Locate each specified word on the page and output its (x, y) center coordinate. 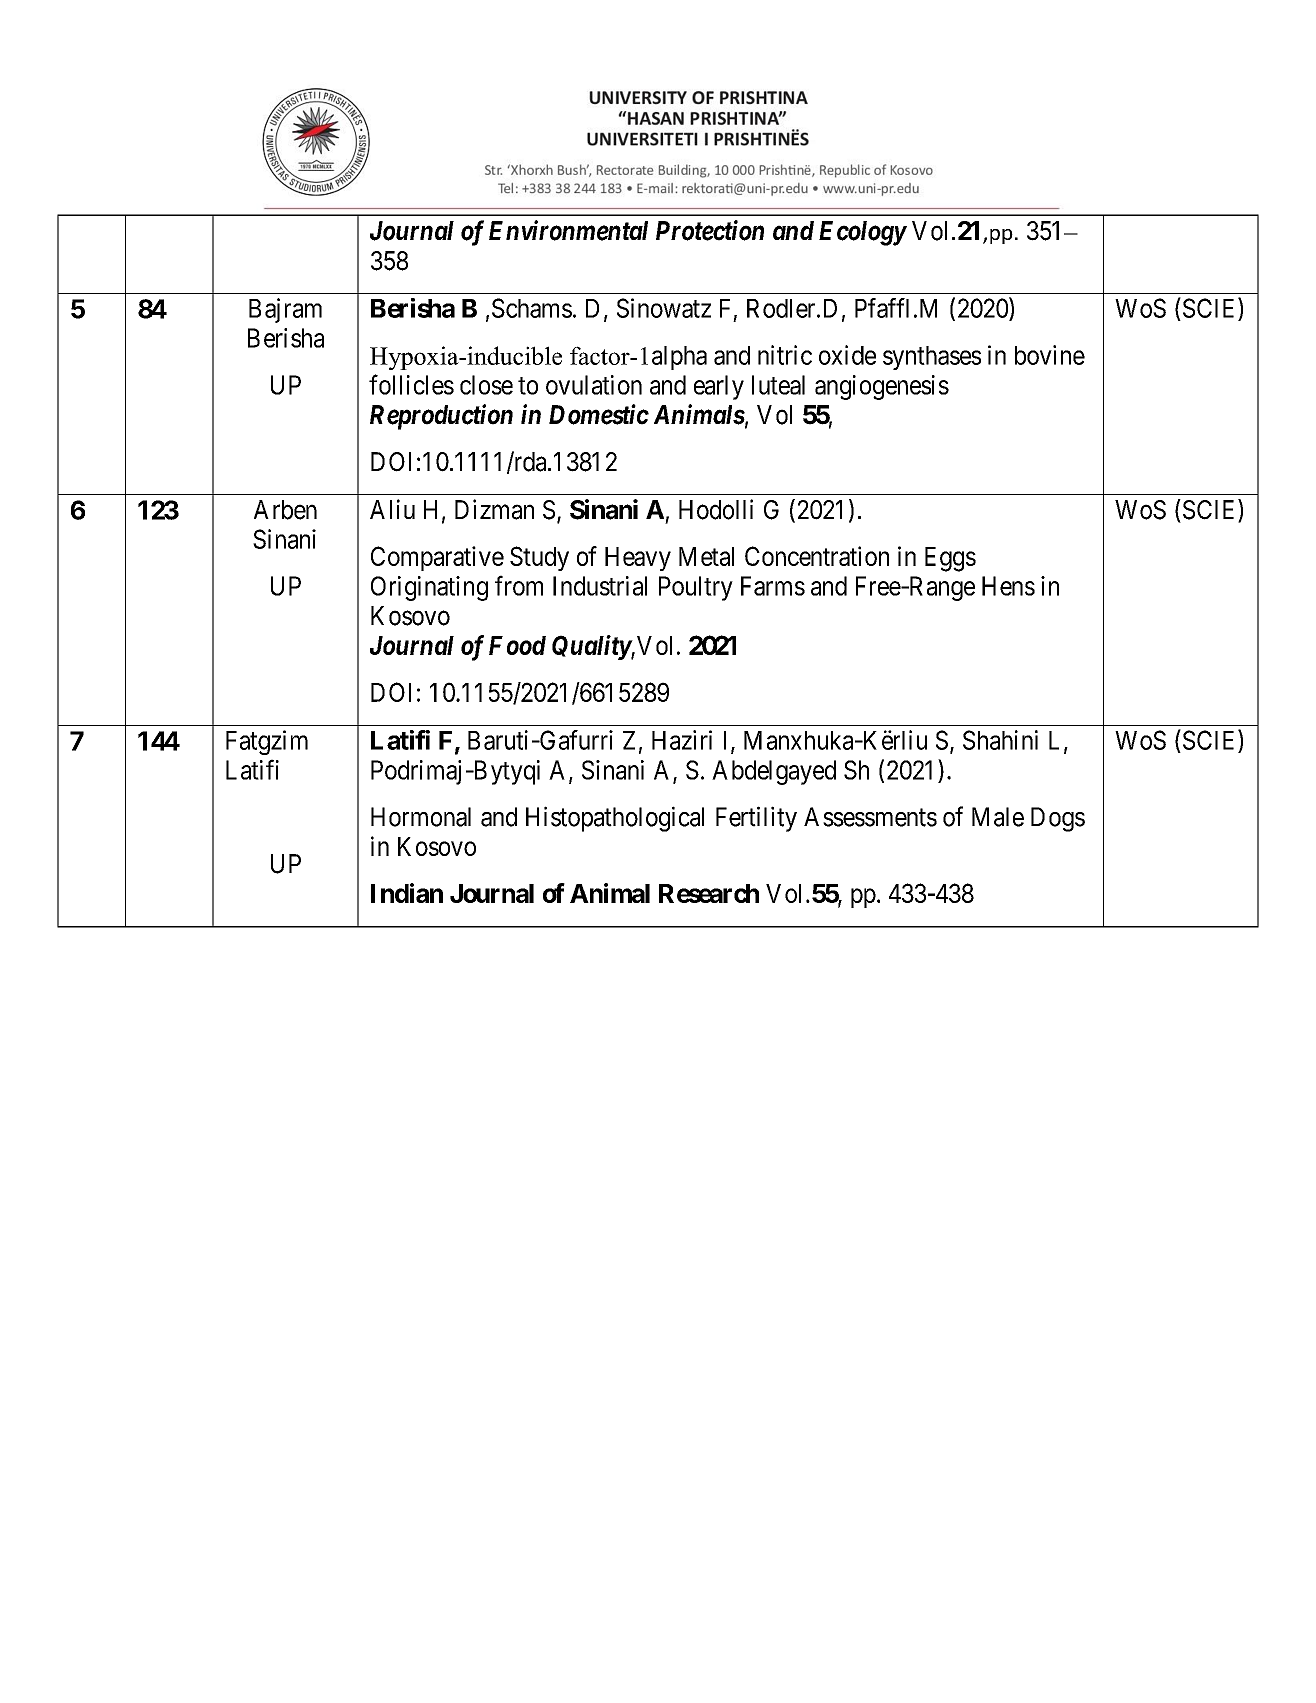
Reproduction (441, 417)
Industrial (600, 586)
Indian (407, 893)
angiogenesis (882, 387)
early (719, 387)
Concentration (817, 556)
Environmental (568, 230)
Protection (710, 230)
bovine (1050, 355)
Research (709, 893)
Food (517, 645)
